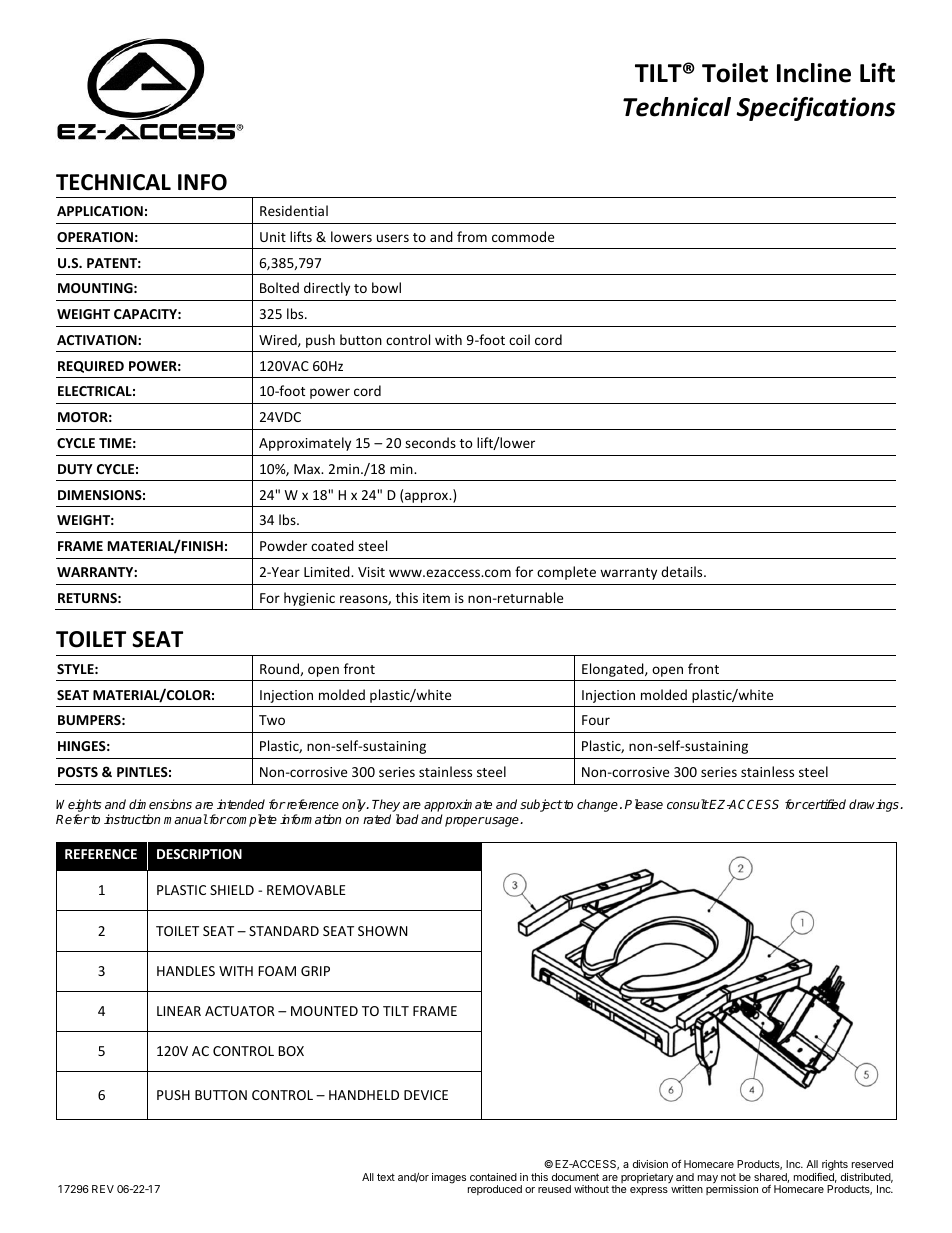 This page has height=1233, width=952. I want to click on details, so click(683, 571).
